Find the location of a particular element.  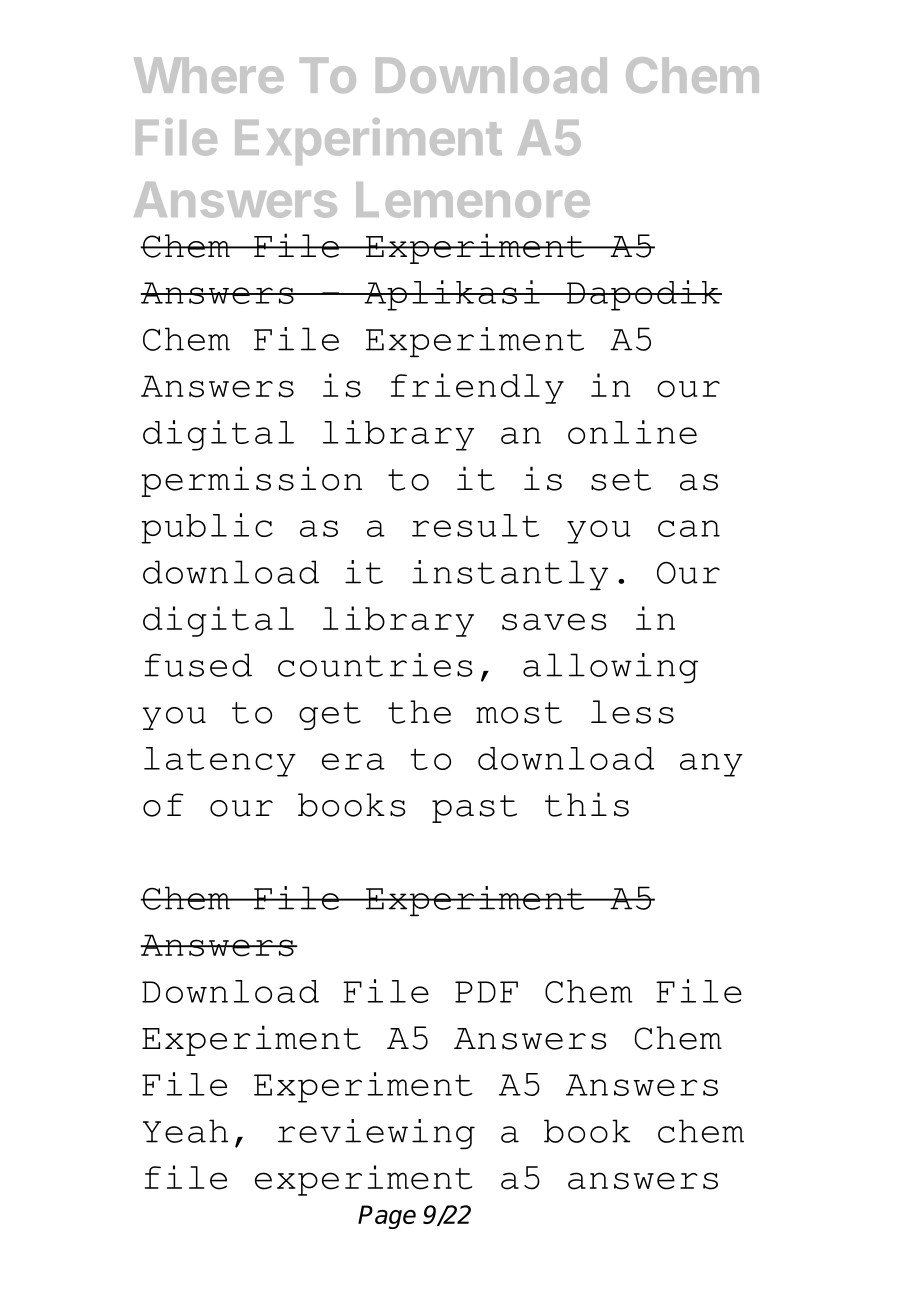

online is located at coordinates (632, 432).
